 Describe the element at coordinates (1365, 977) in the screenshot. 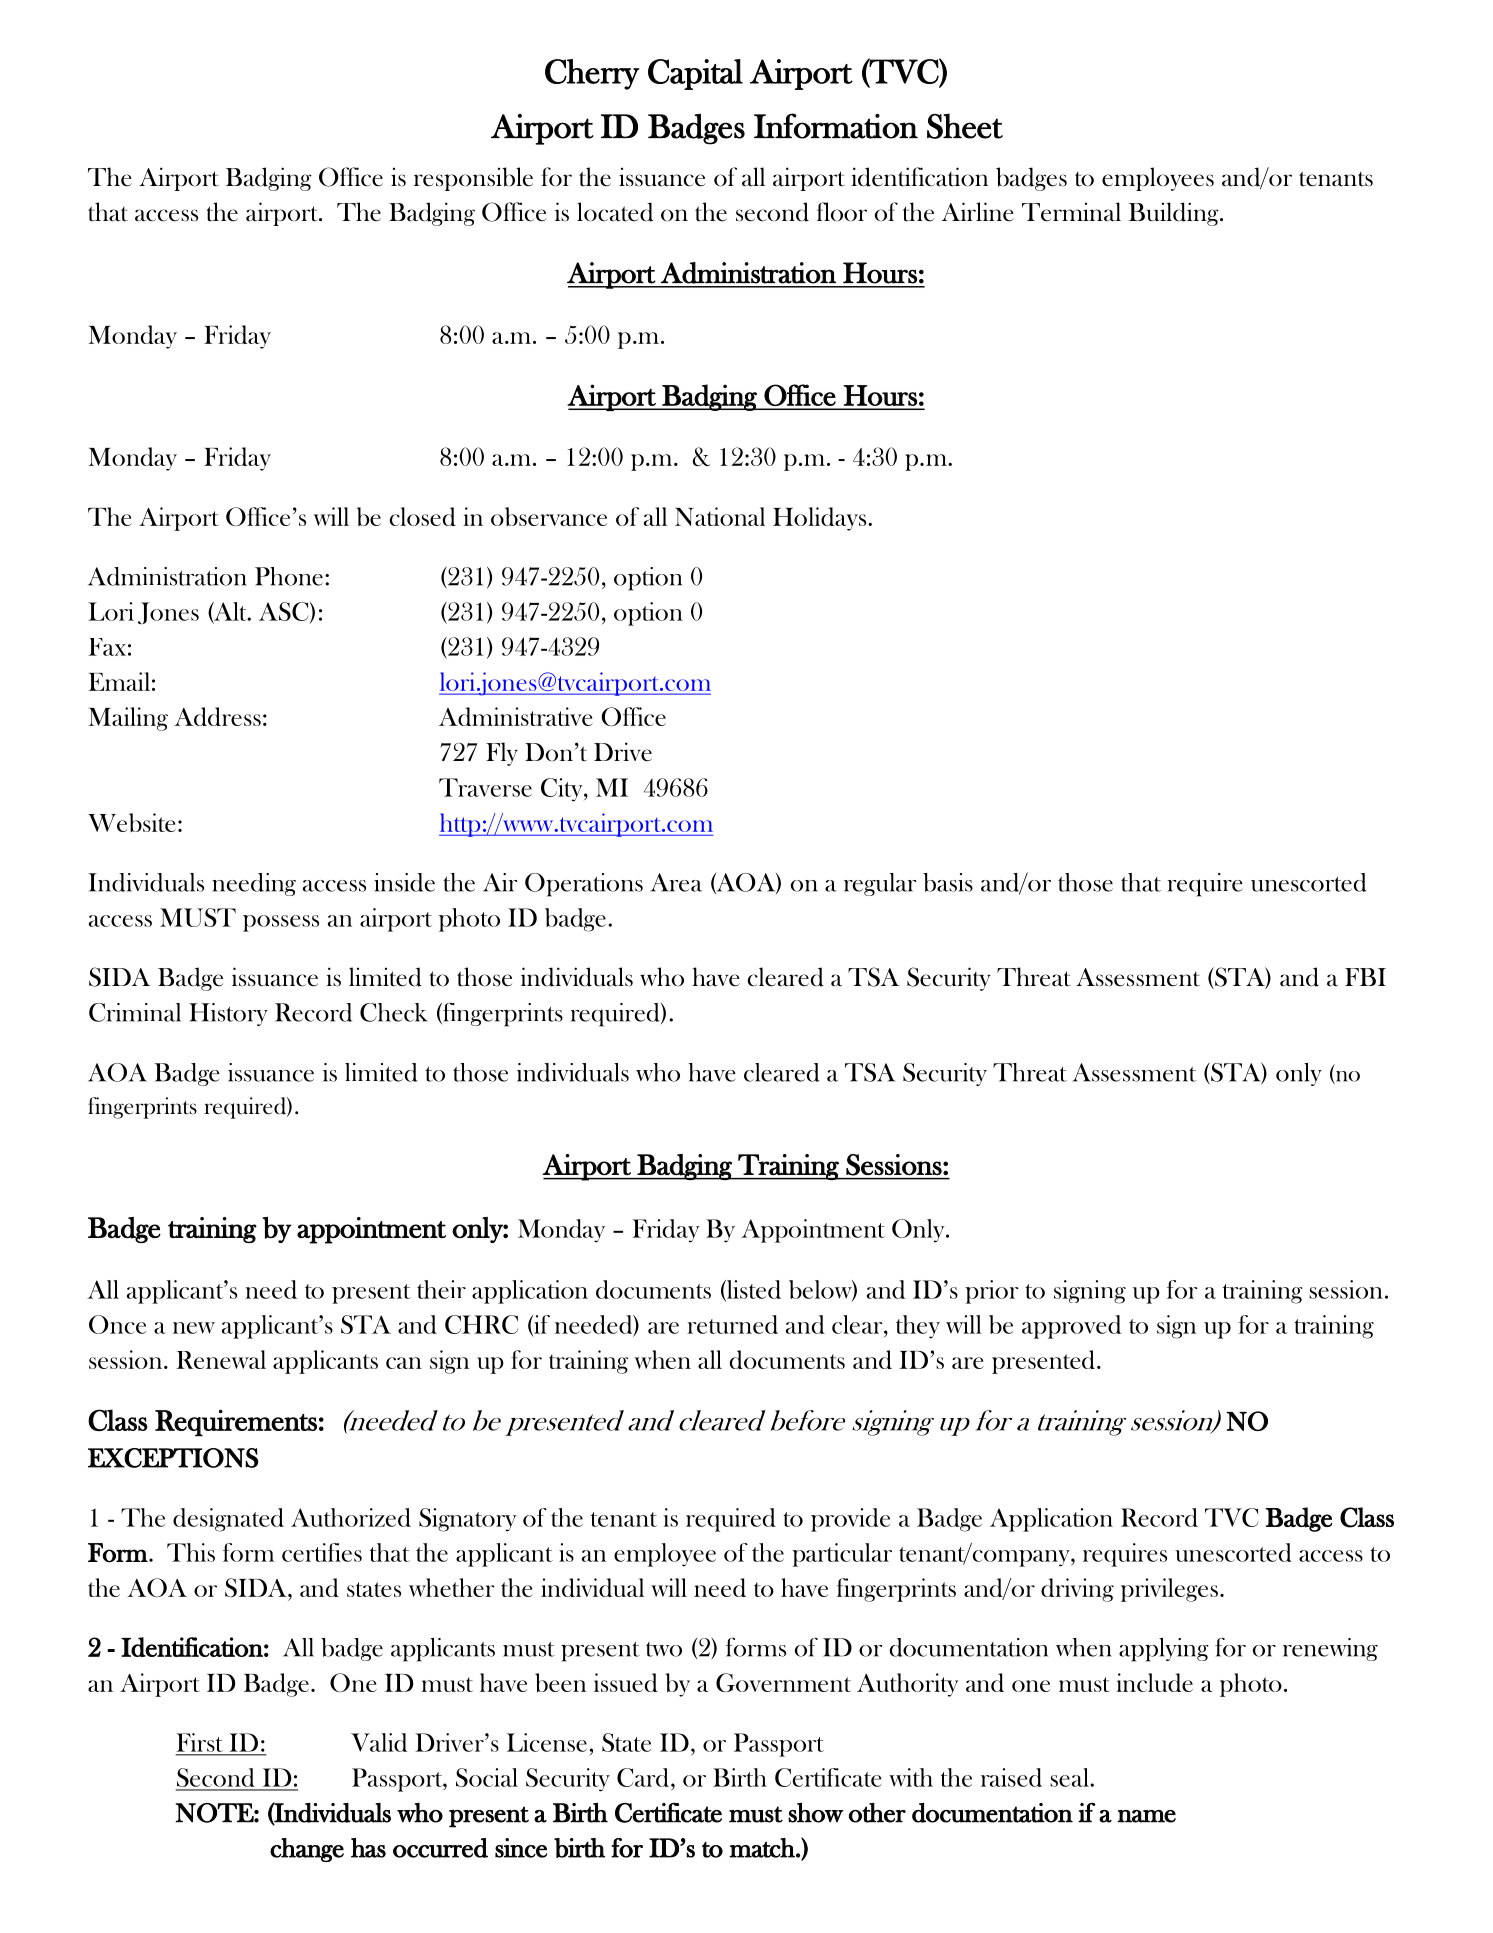

I see `FBI` at that location.
